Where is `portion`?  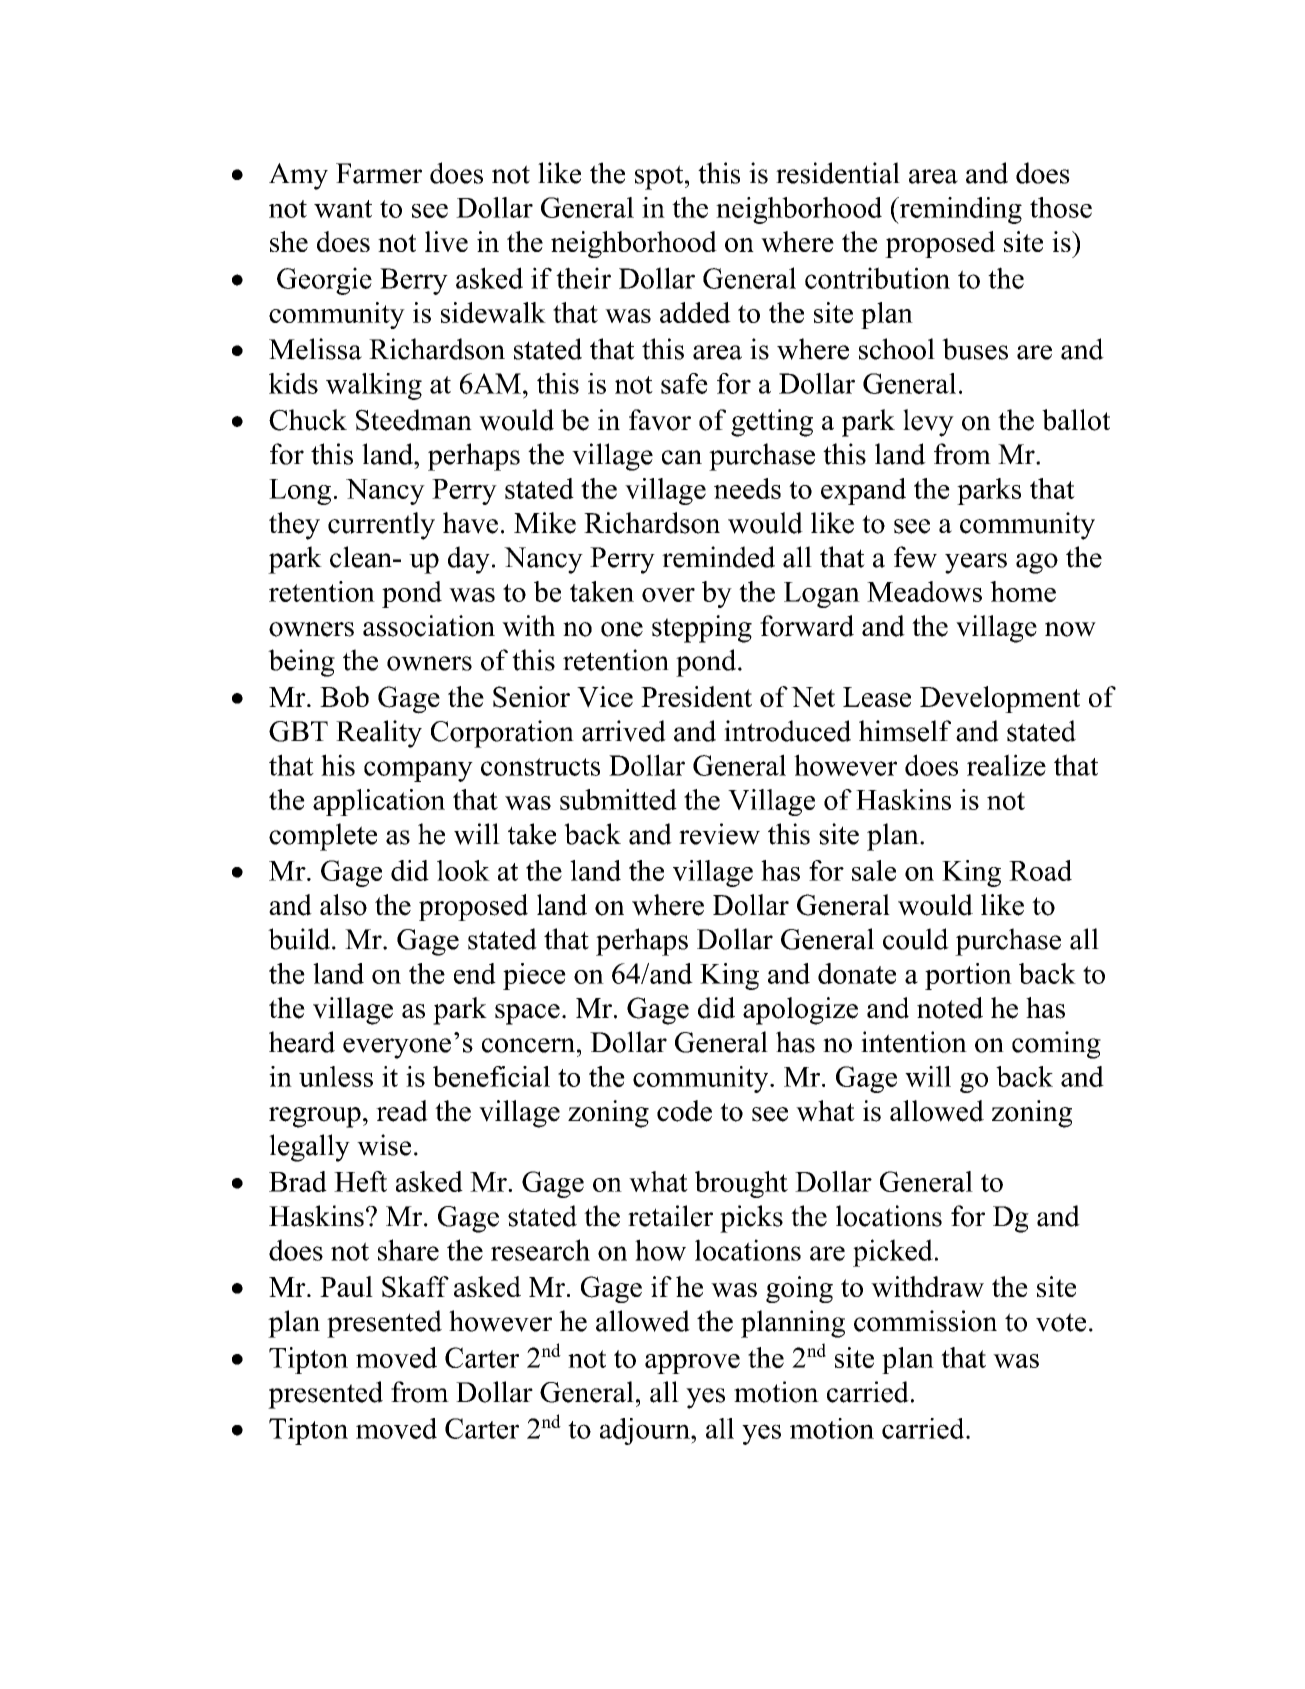 portion is located at coordinates (968, 976).
